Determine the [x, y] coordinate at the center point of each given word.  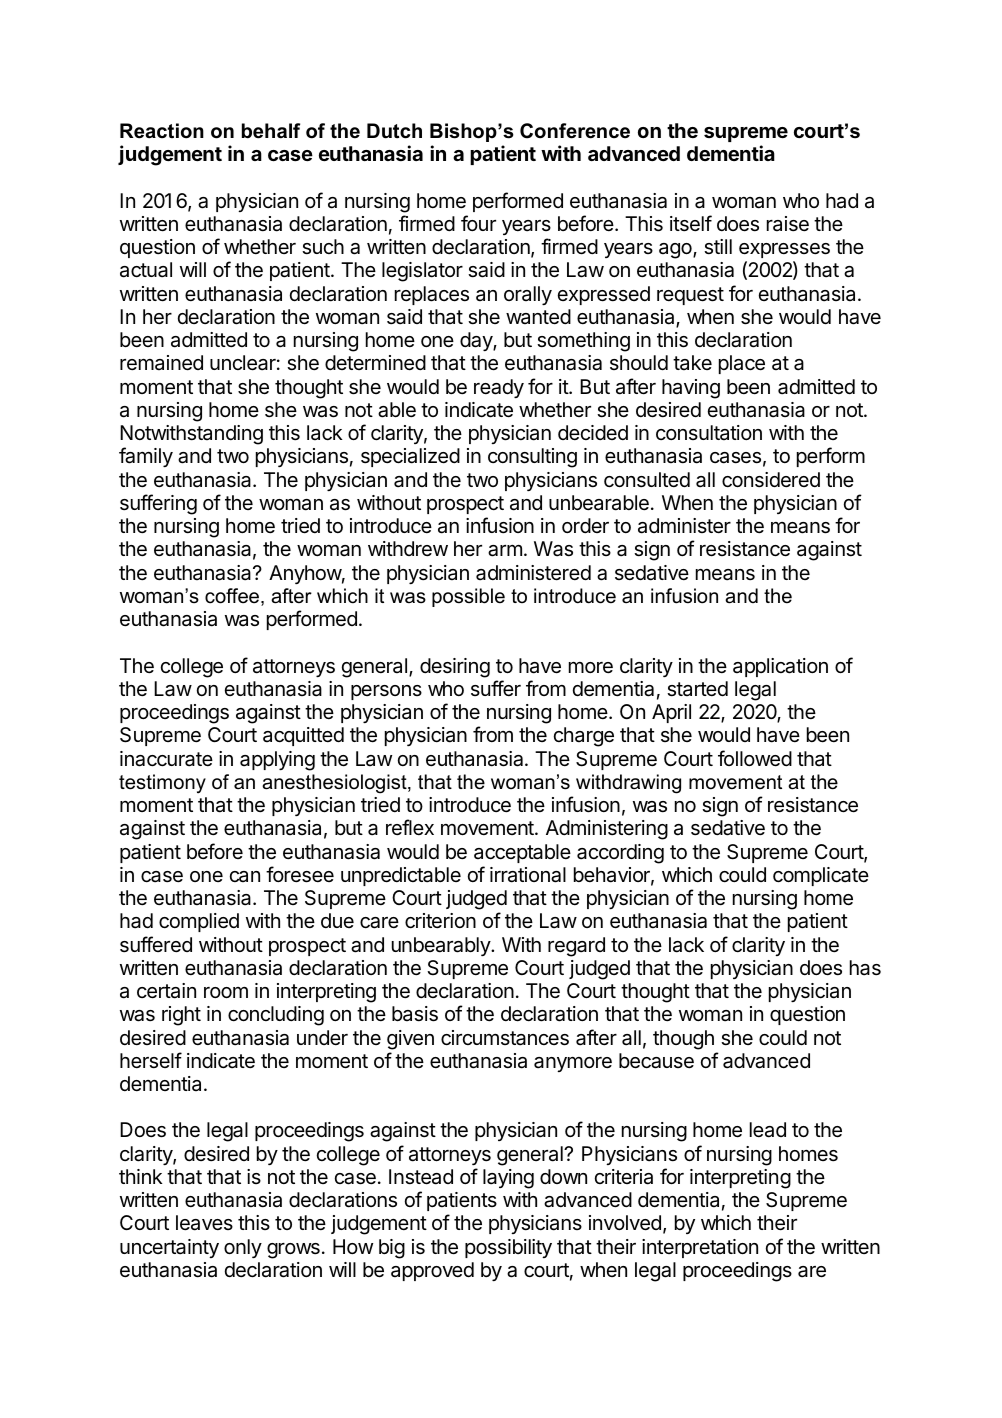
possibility [508, 1248]
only [243, 1248]
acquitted [303, 736]
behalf [271, 131]
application [780, 667]
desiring [455, 668]
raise [788, 224]
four [478, 223]
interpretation [700, 1248]
